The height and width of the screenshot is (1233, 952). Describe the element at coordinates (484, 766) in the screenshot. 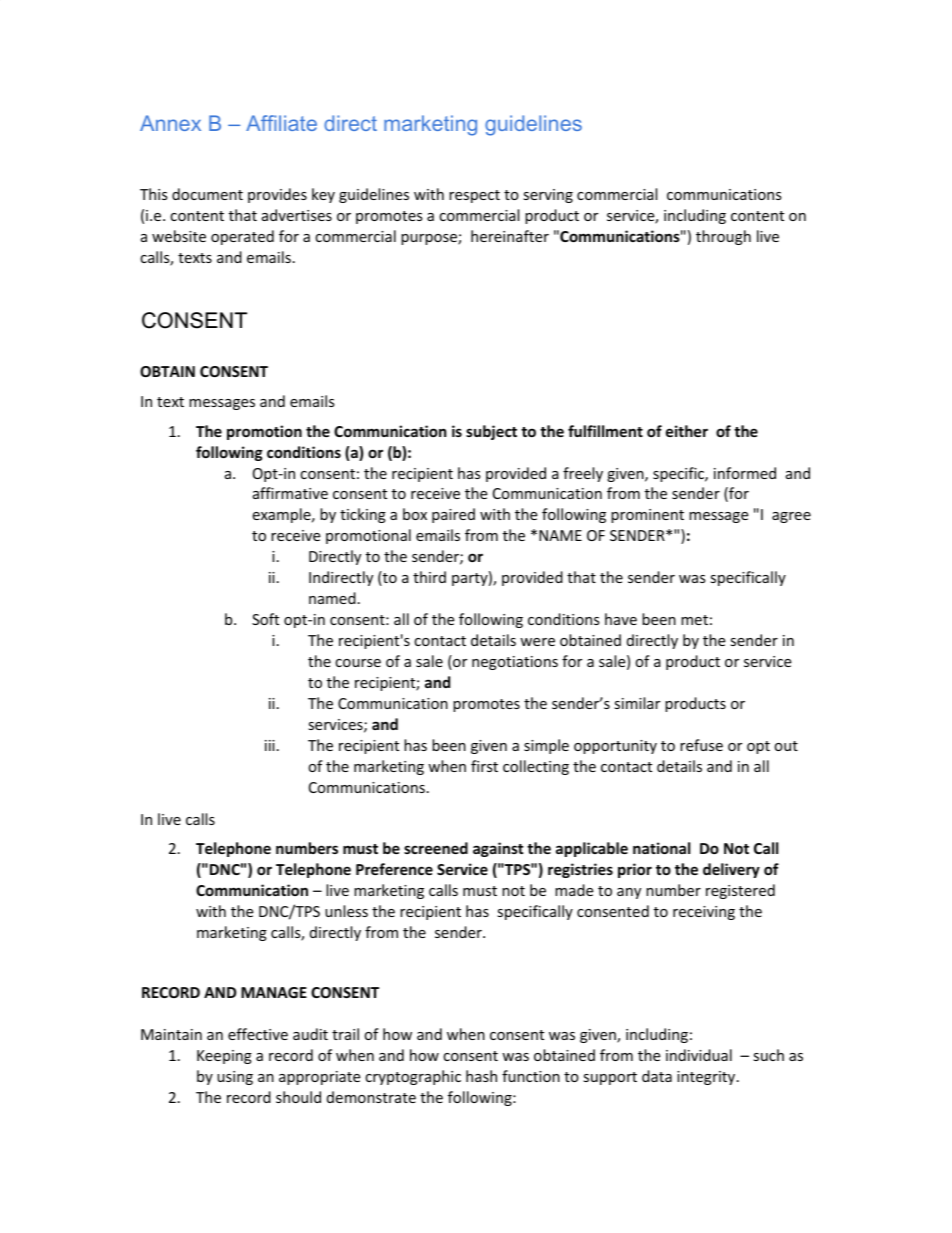

I see `first` at that location.
